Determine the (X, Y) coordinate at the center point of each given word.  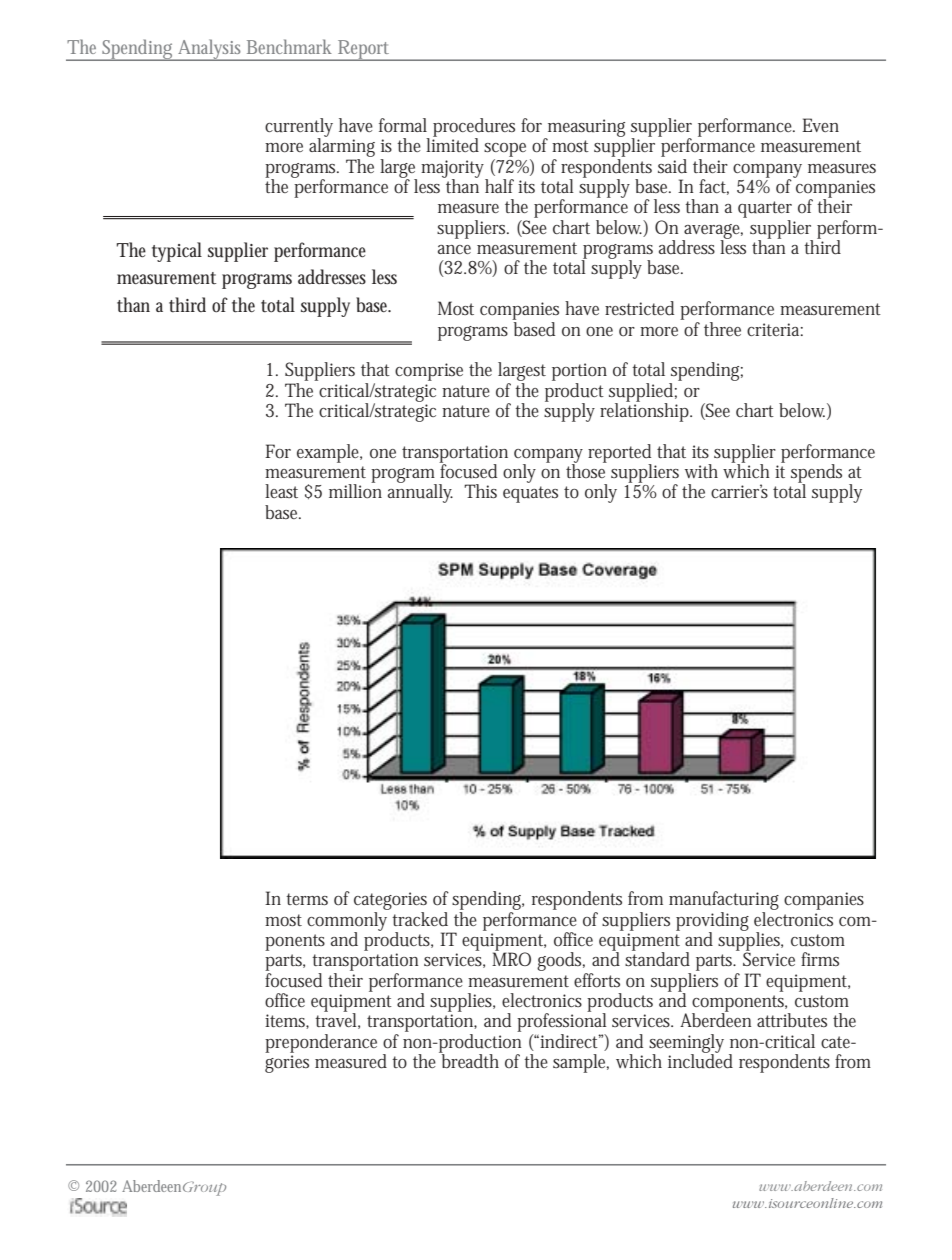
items (287, 1021)
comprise (429, 372)
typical (177, 252)
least (281, 491)
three (722, 329)
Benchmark (289, 46)
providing (712, 922)
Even (820, 125)
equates (530, 494)
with (701, 471)
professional (562, 1021)
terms (307, 899)
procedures (474, 128)
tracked (420, 919)
